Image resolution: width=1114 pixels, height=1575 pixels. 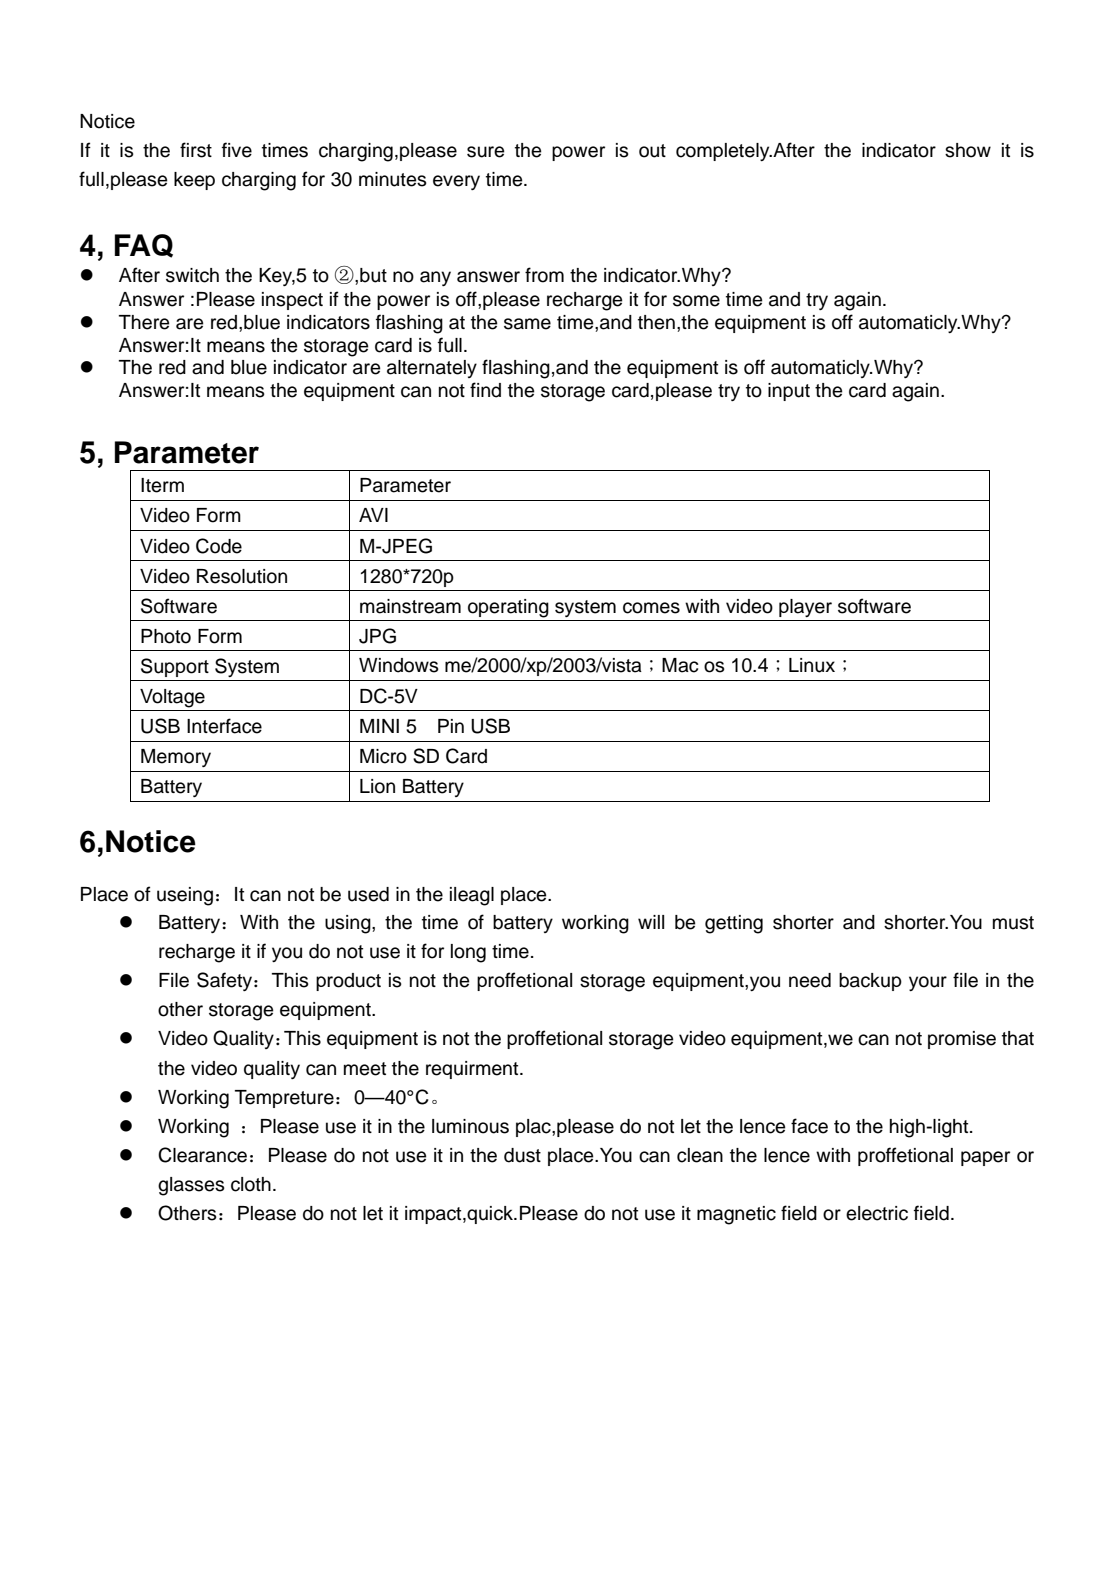 I want to click on player, so click(x=805, y=608).
